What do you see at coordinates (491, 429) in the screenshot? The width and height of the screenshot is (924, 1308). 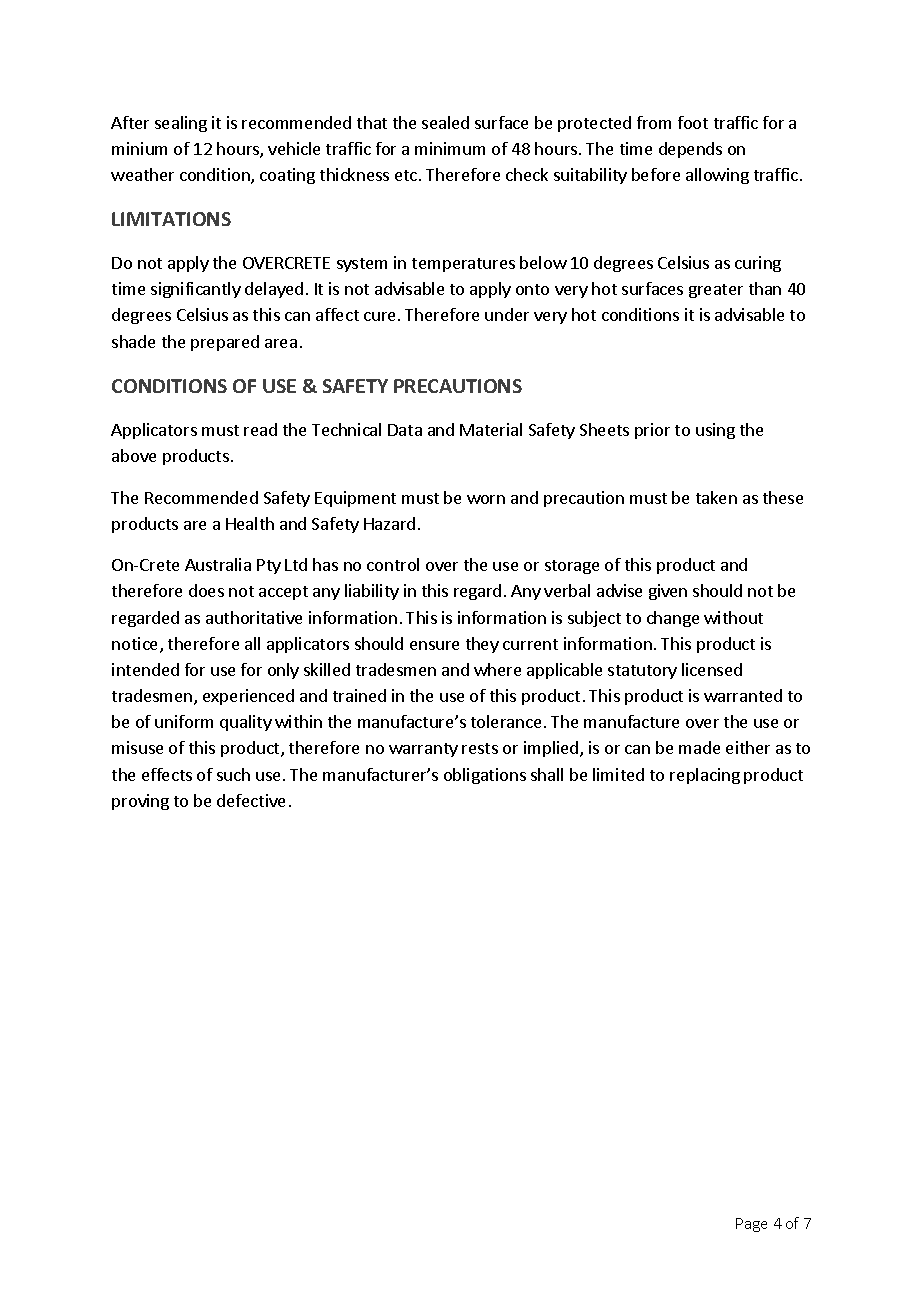 I see `Material` at bounding box center [491, 429].
